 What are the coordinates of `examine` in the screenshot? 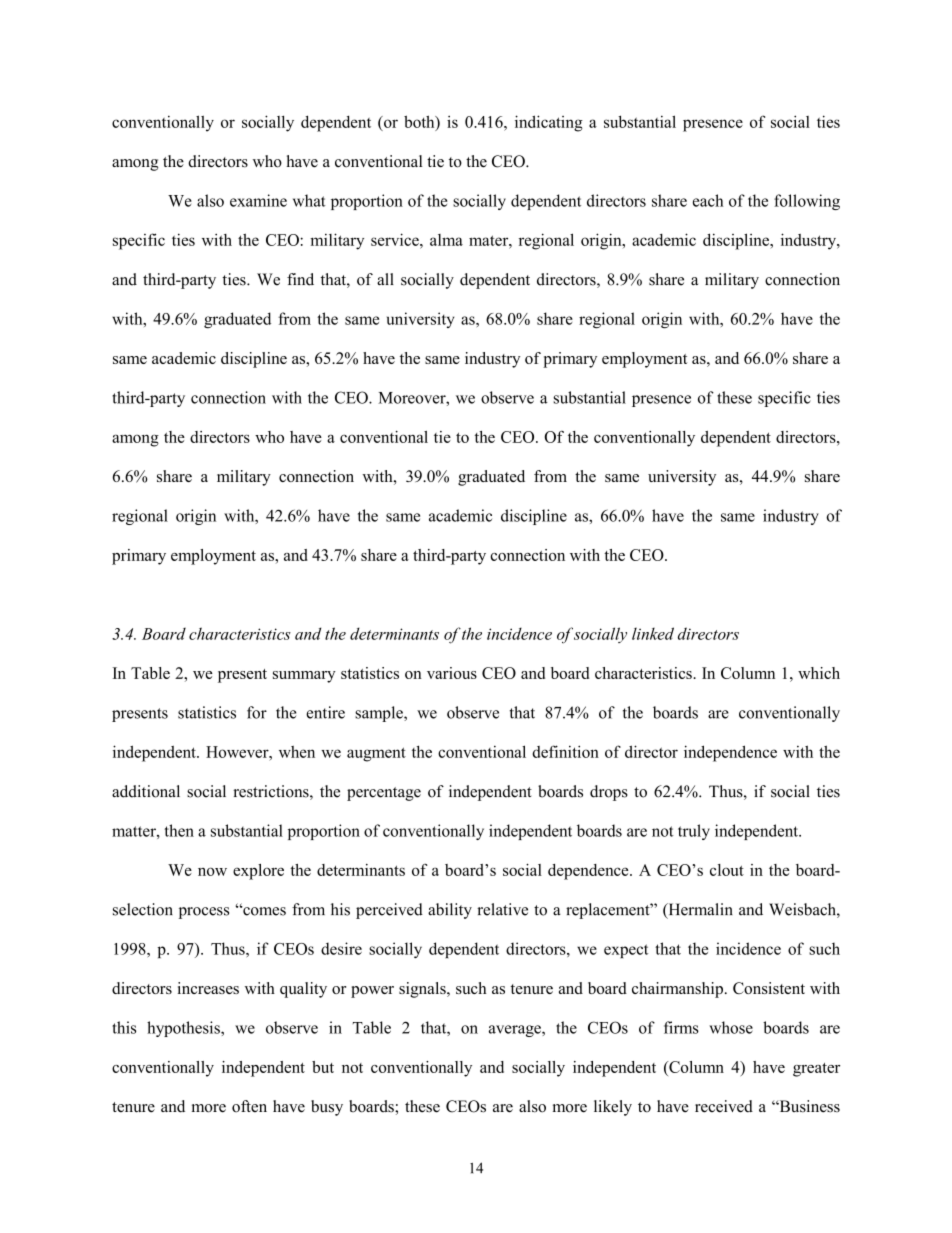 It's located at (258, 200).
